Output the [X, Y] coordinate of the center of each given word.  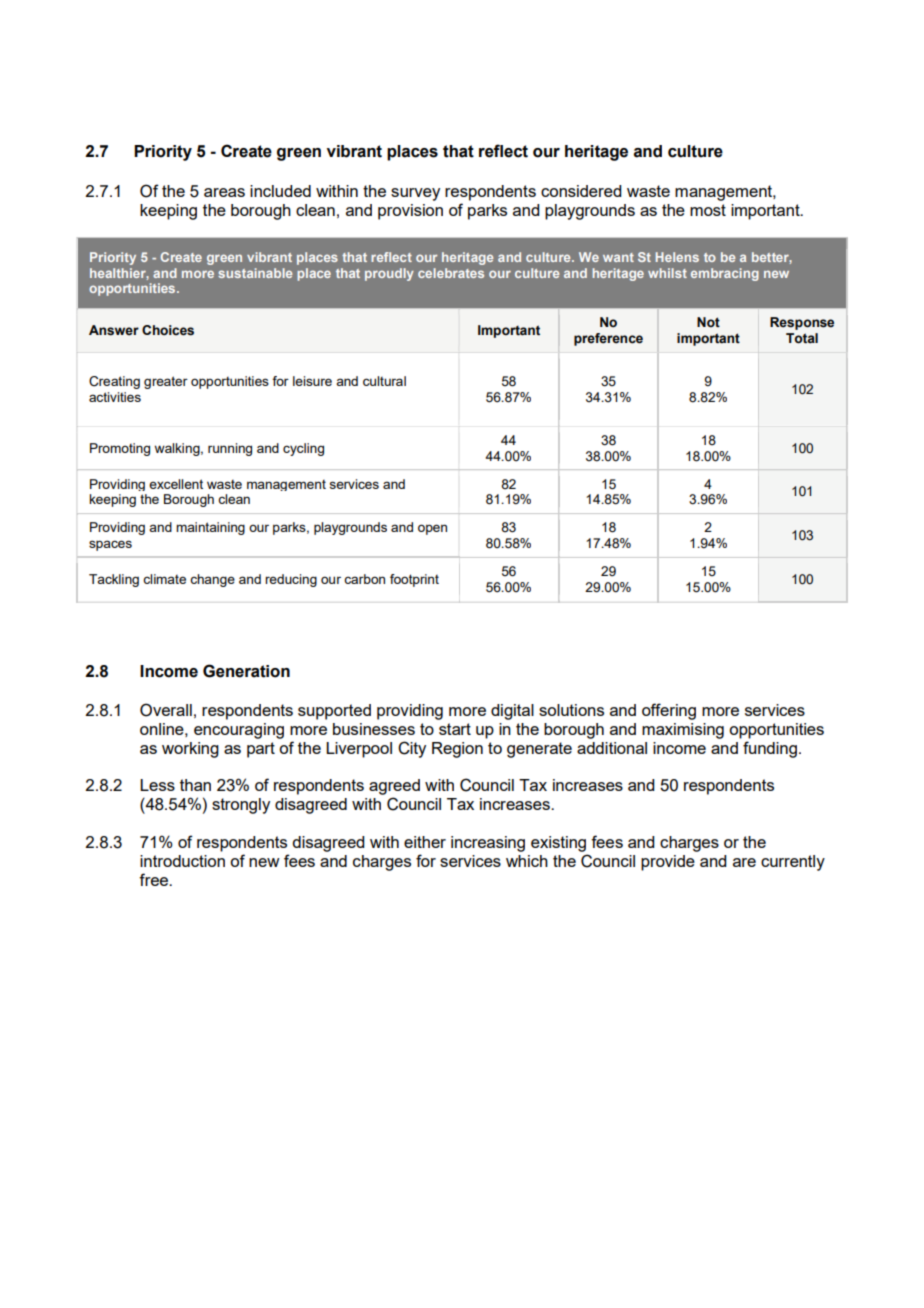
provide [668, 863]
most [708, 210]
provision [410, 212]
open [432, 529]
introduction [182, 861]
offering [669, 711]
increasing [488, 844]
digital [512, 712]
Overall [166, 710]
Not [708, 322]
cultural [384, 381]
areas [224, 192]
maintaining [210, 528]
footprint [414, 580]
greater [166, 382]
